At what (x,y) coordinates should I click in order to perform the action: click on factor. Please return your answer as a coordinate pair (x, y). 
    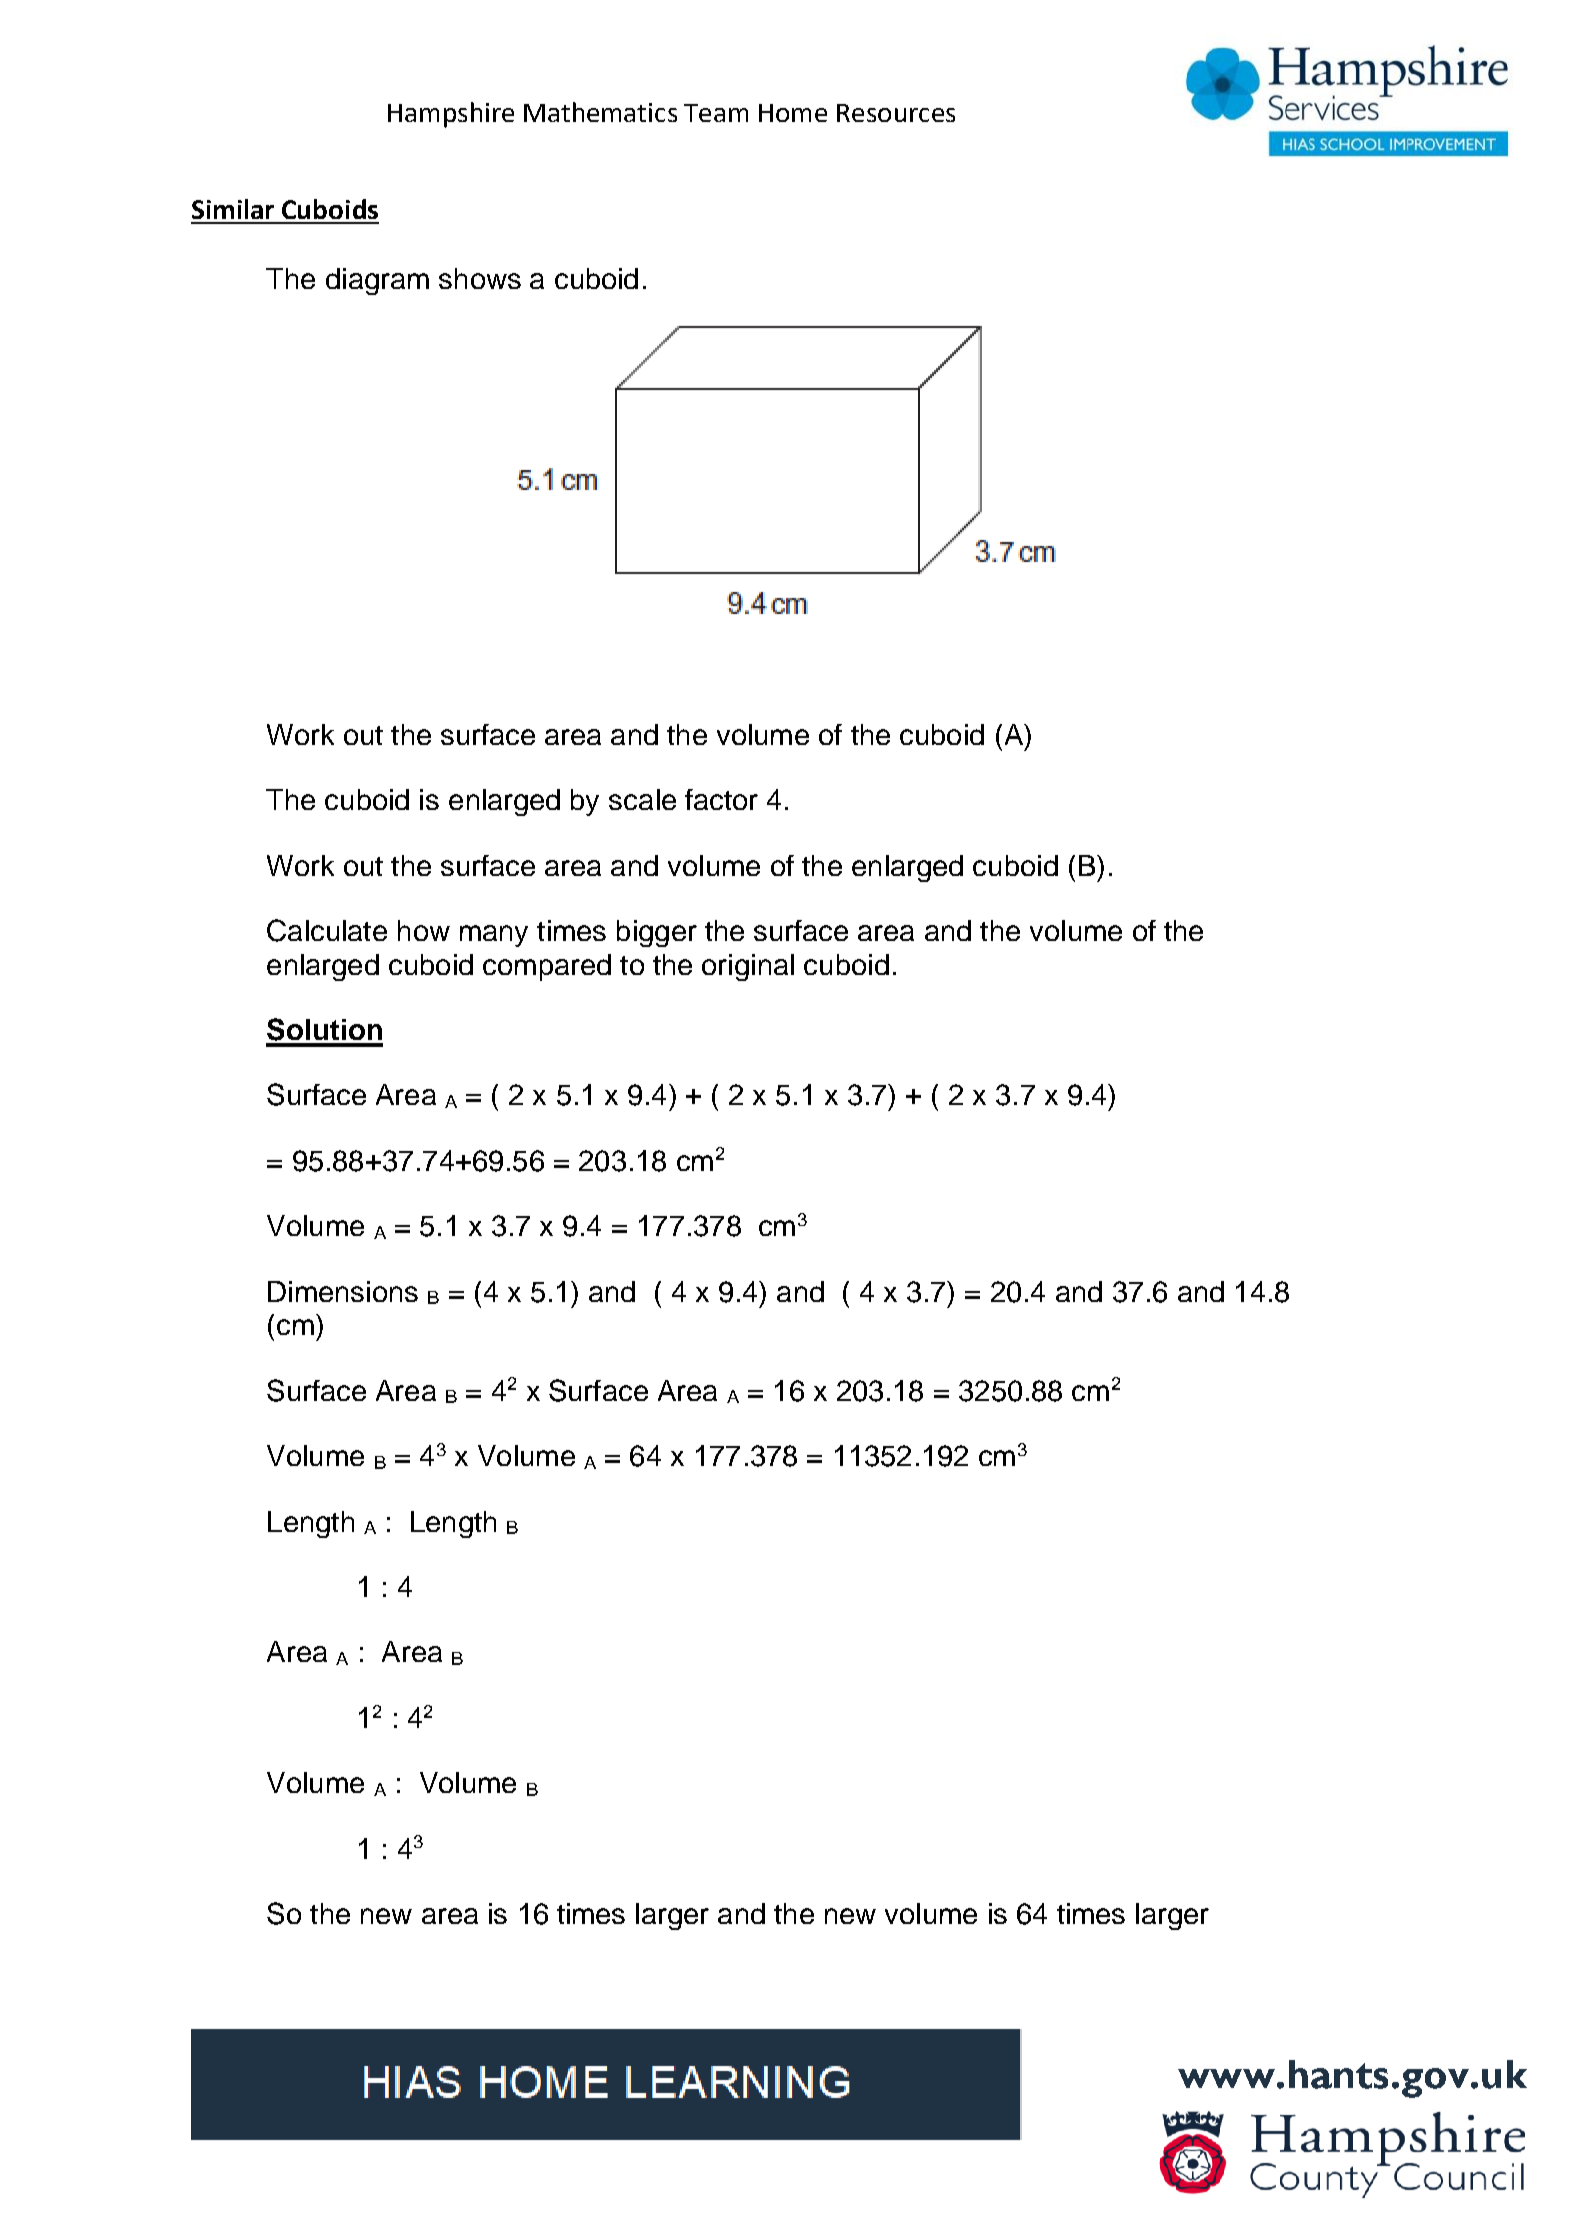
    Looking at the image, I should click on (721, 799).
